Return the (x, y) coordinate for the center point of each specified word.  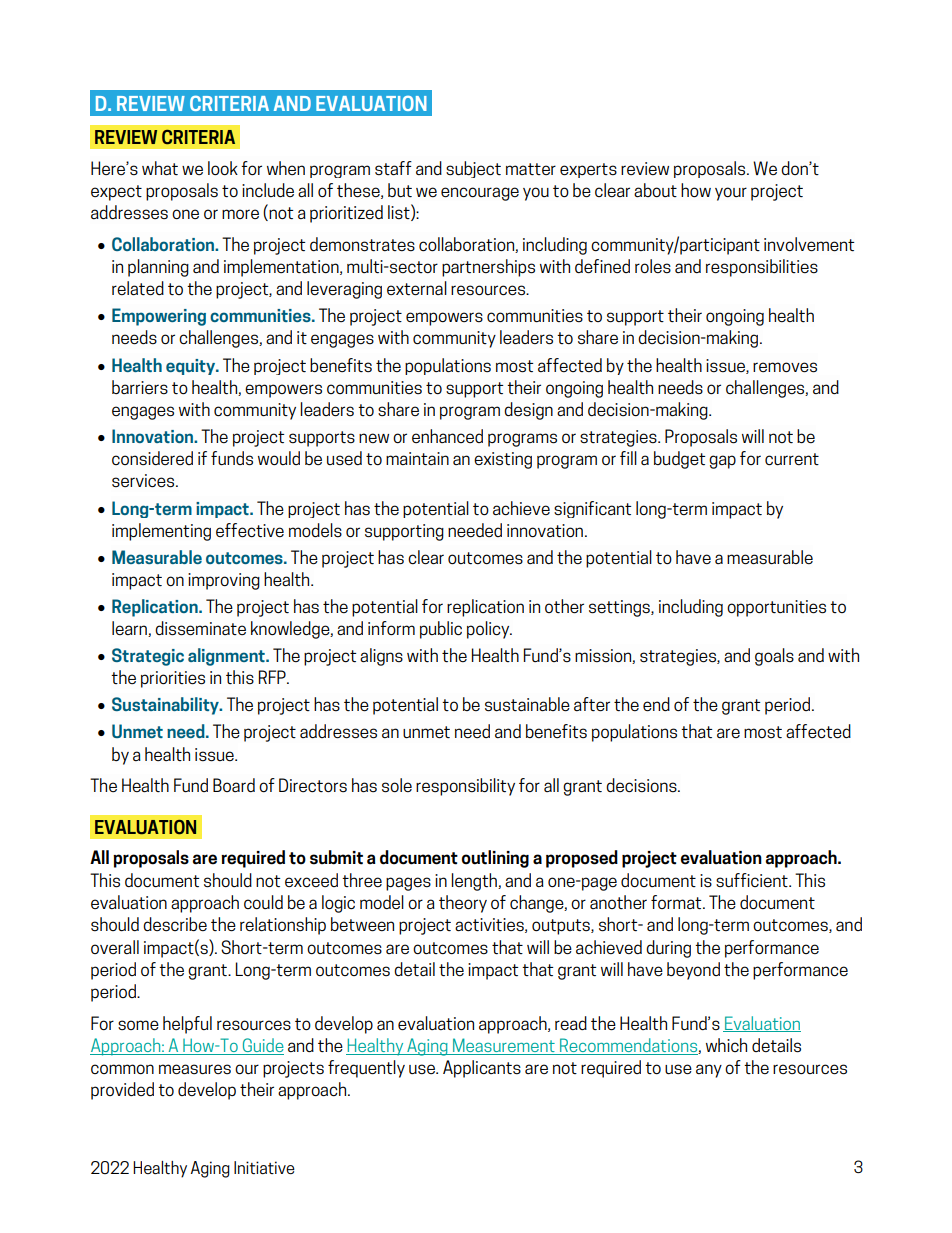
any (709, 1071)
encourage (480, 194)
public (441, 630)
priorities (173, 679)
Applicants (482, 1069)
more (240, 214)
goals (774, 657)
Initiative (264, 1167)
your (731, 194)
